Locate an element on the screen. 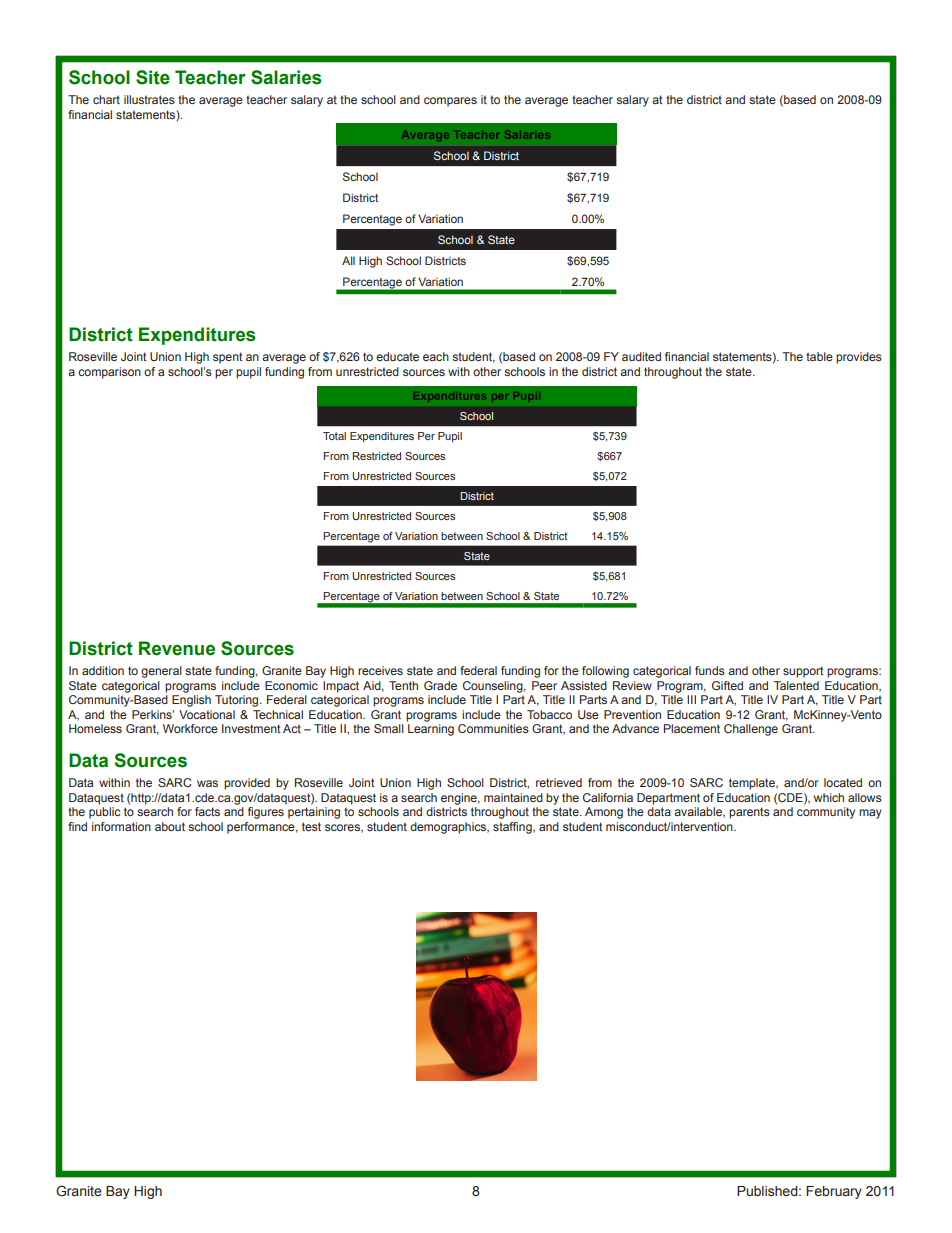 The height and width of the screenshot is (1233, 952). Revenue is located at coordinates (177, 648).
